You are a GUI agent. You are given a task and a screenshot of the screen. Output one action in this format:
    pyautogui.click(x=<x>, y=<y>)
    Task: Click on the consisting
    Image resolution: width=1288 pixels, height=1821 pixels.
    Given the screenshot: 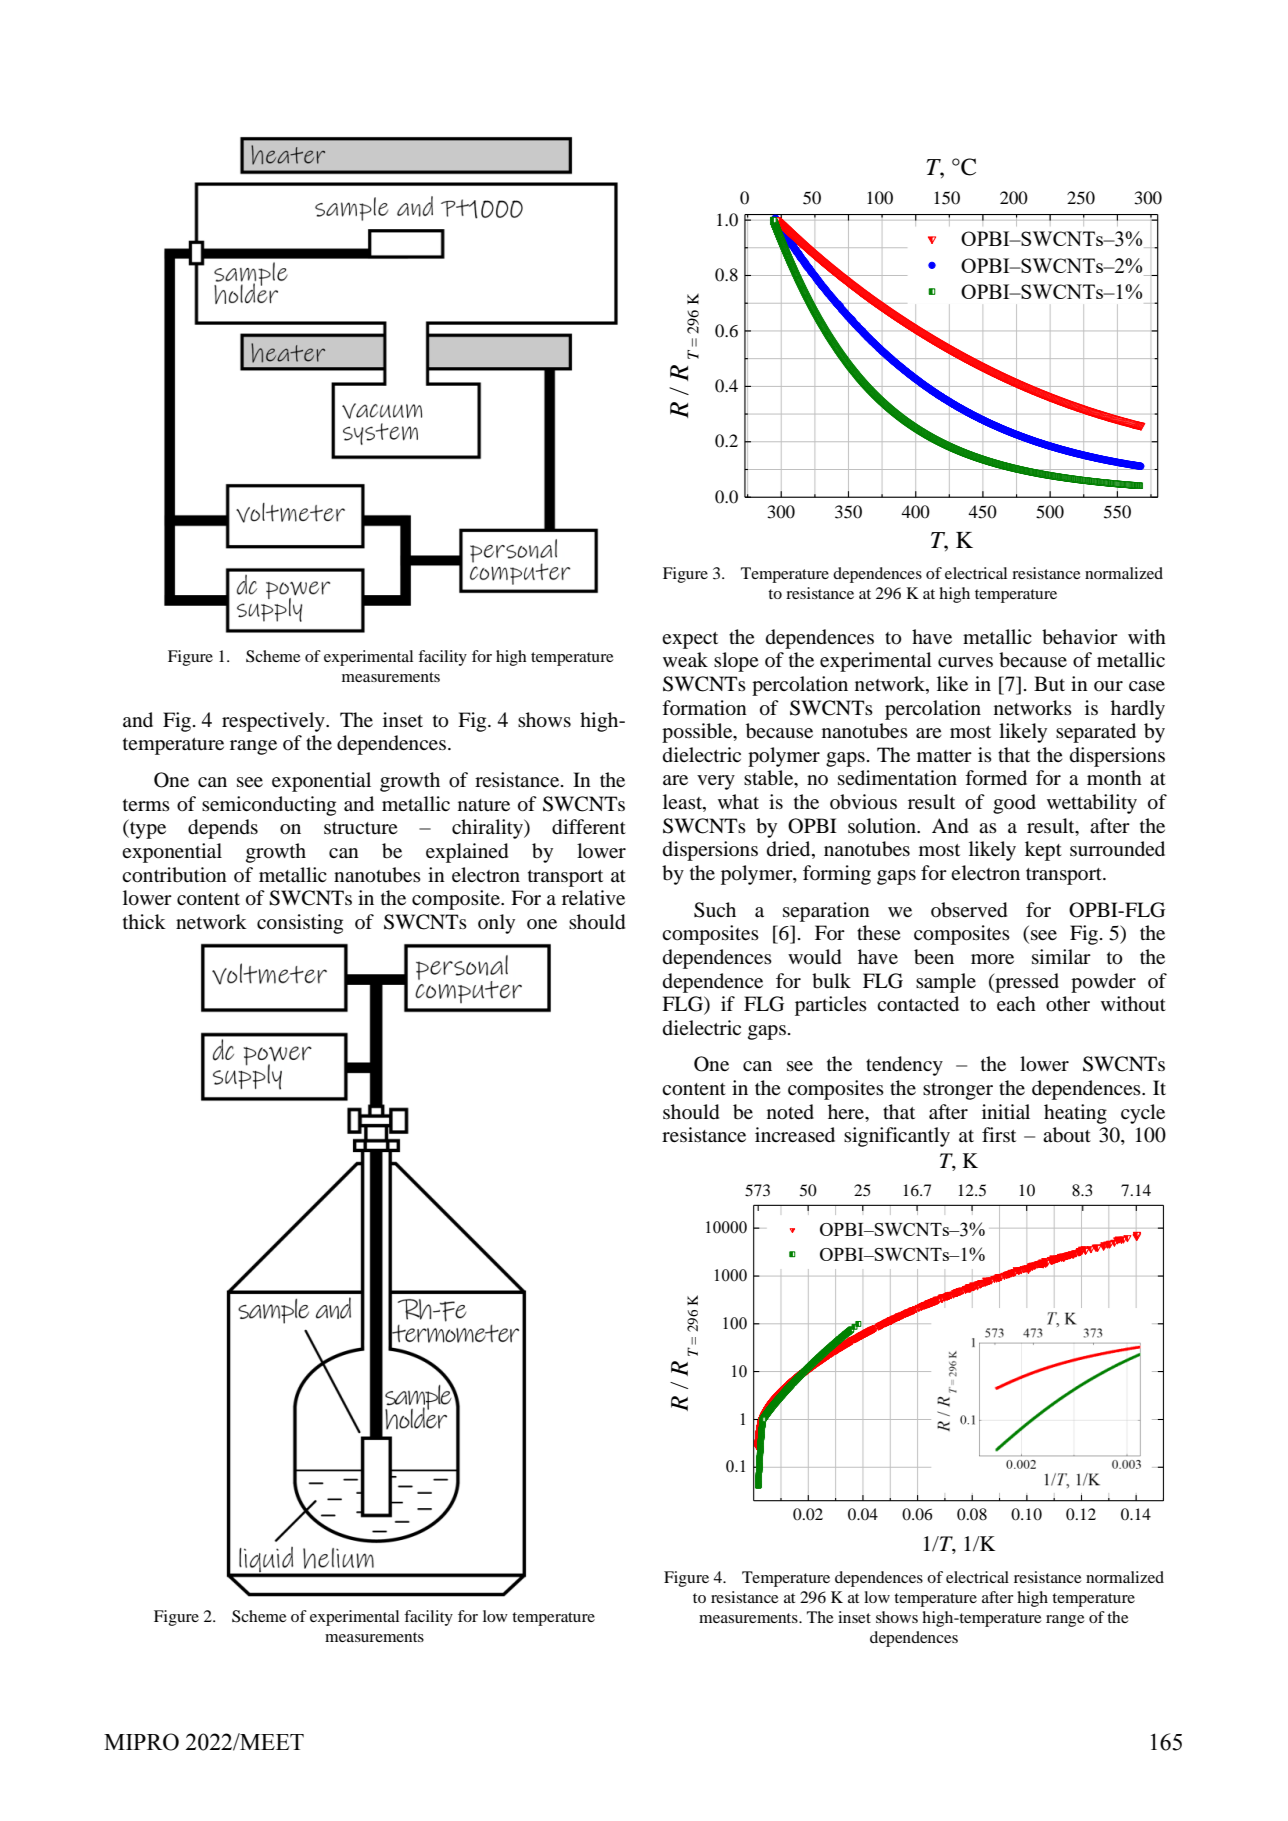 What is the action you would take?
    pyautogui.click(x=300, y=924)
